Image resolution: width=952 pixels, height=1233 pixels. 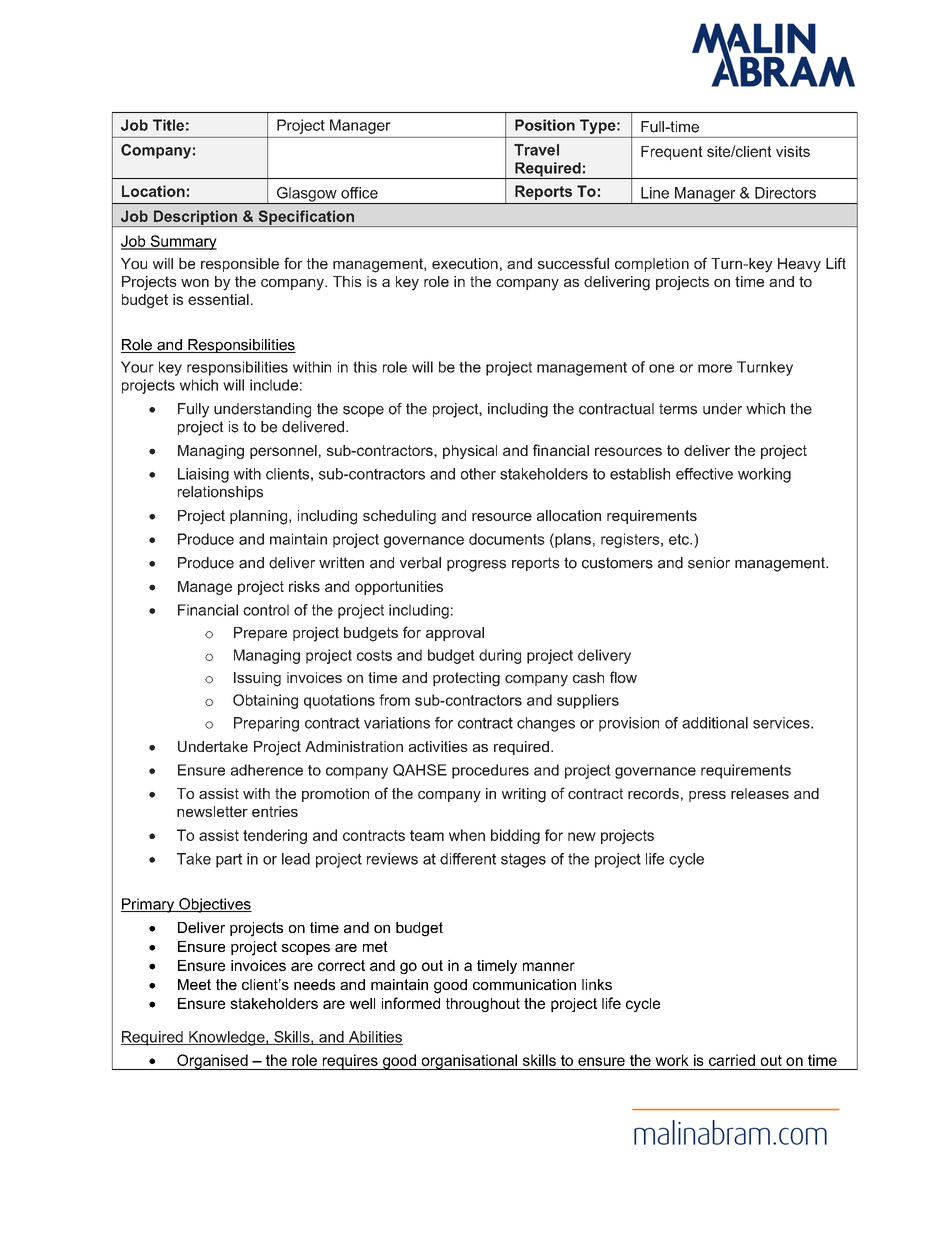 I want to click on more, so click(x=715, y=368).
